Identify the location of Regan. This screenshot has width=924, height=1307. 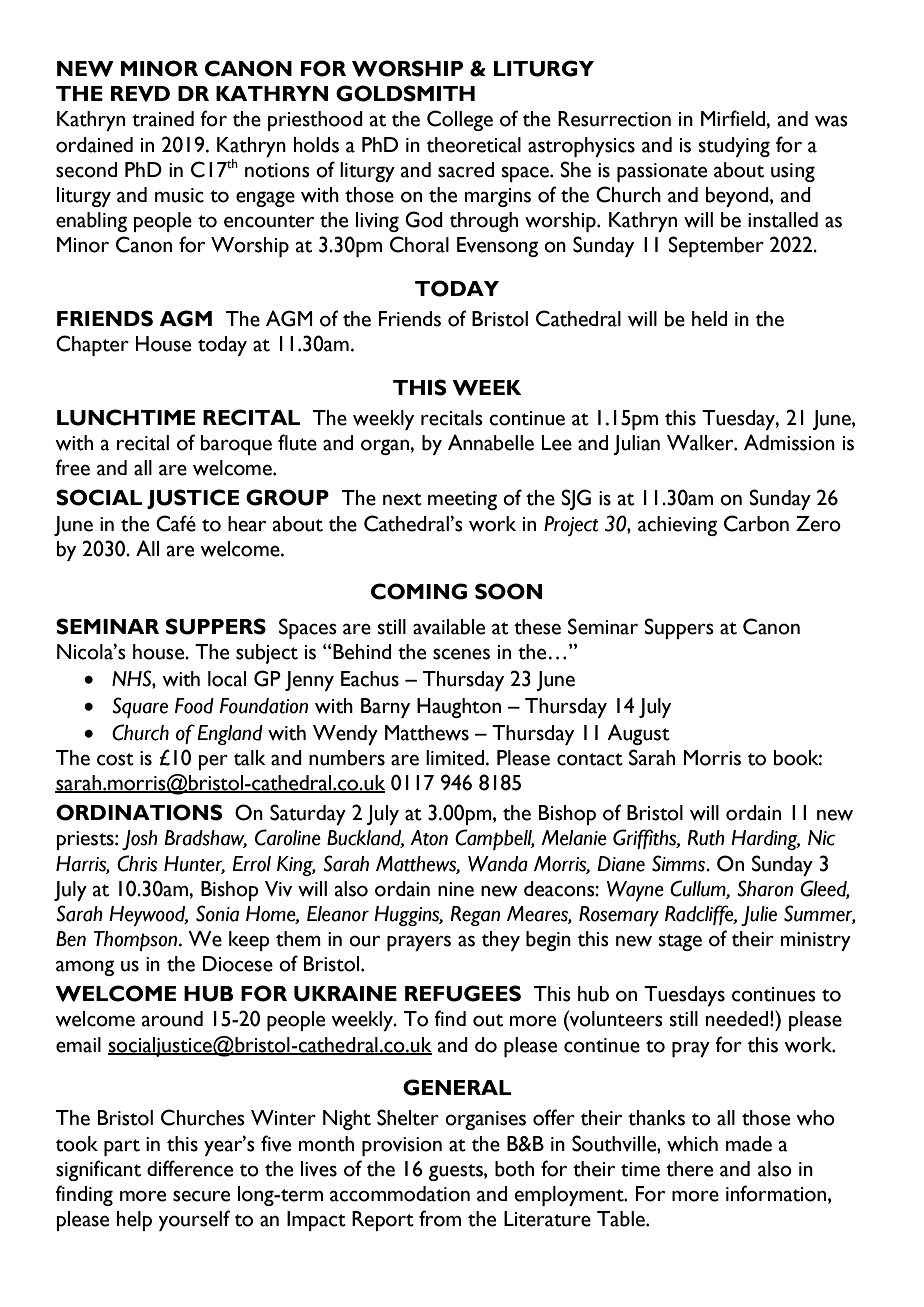
(475, 916).
